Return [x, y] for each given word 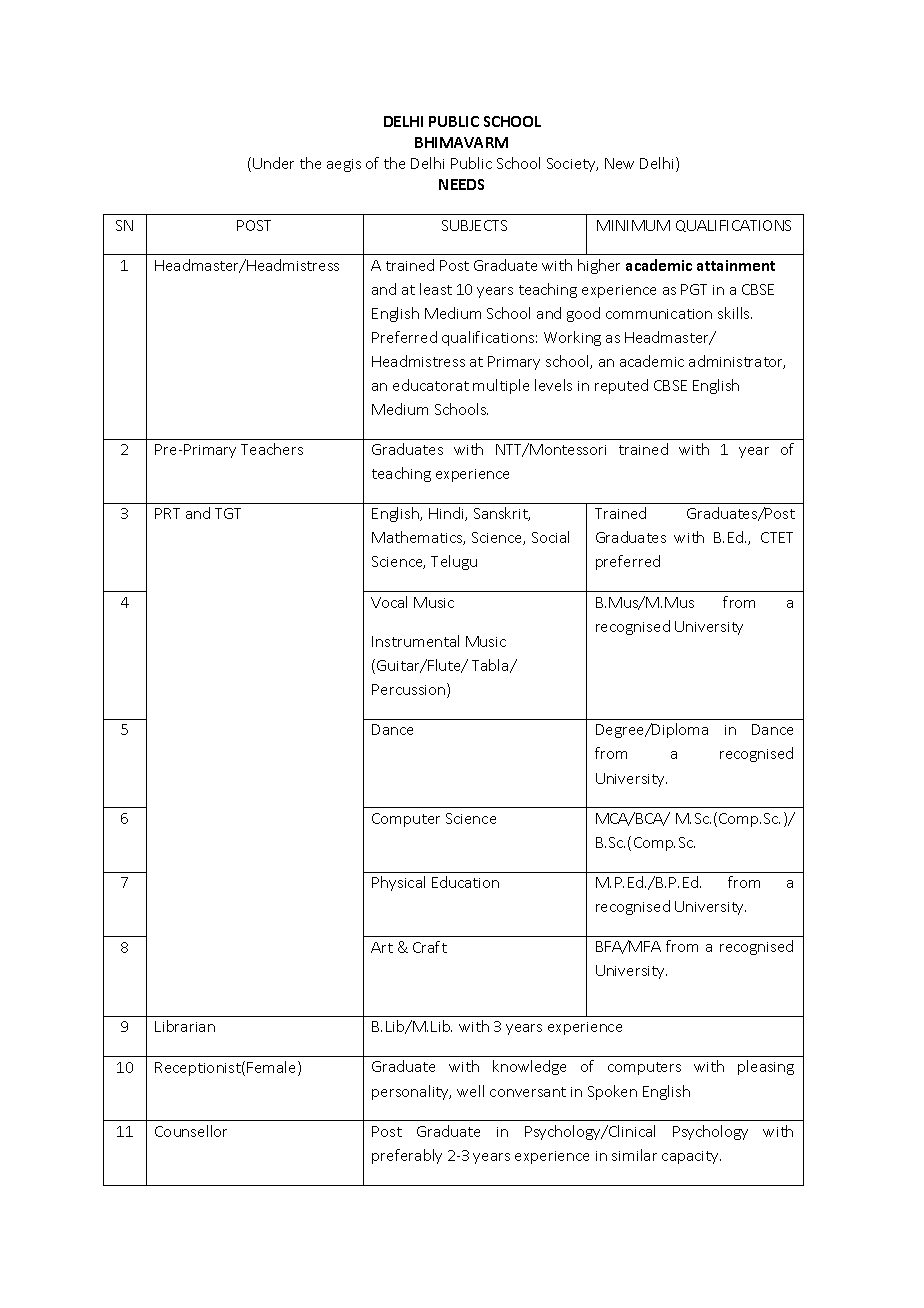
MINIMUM [633, 225]
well [470, 1091]
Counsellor [191, 1131]
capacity [691, 1157]
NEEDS [461, 184]
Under [273, 163]
